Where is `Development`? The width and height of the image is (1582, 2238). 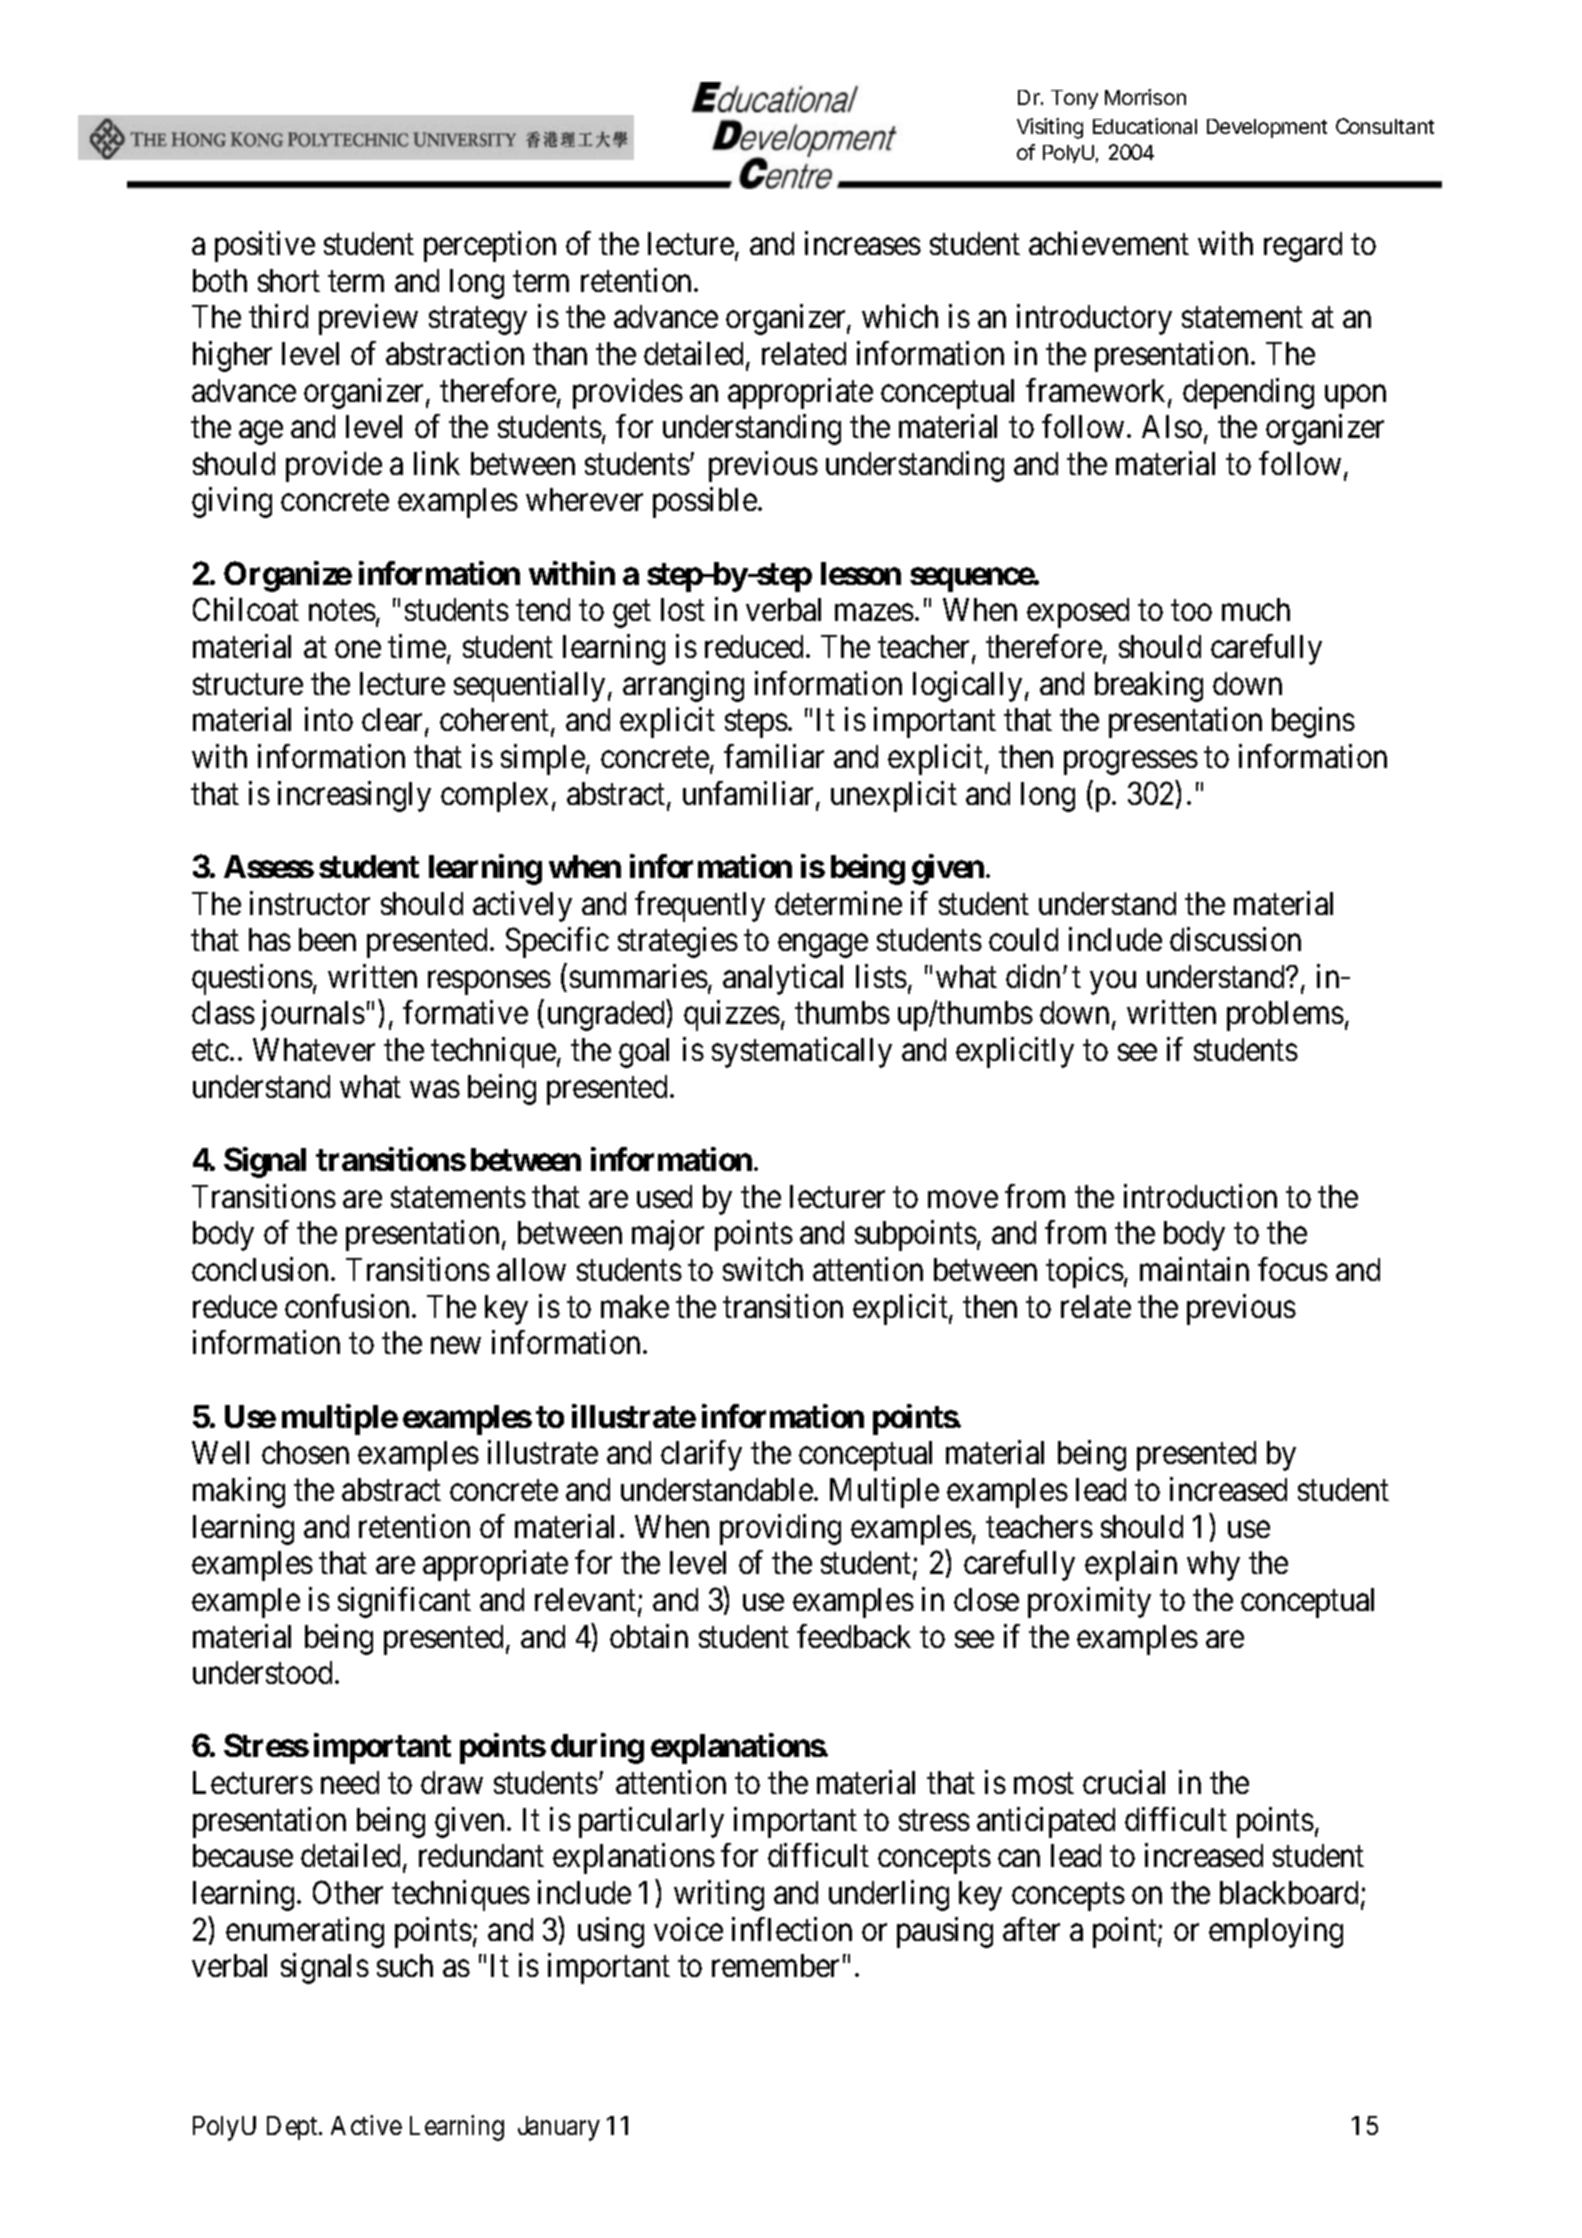 Development is located at coordinates (1267, 128).
